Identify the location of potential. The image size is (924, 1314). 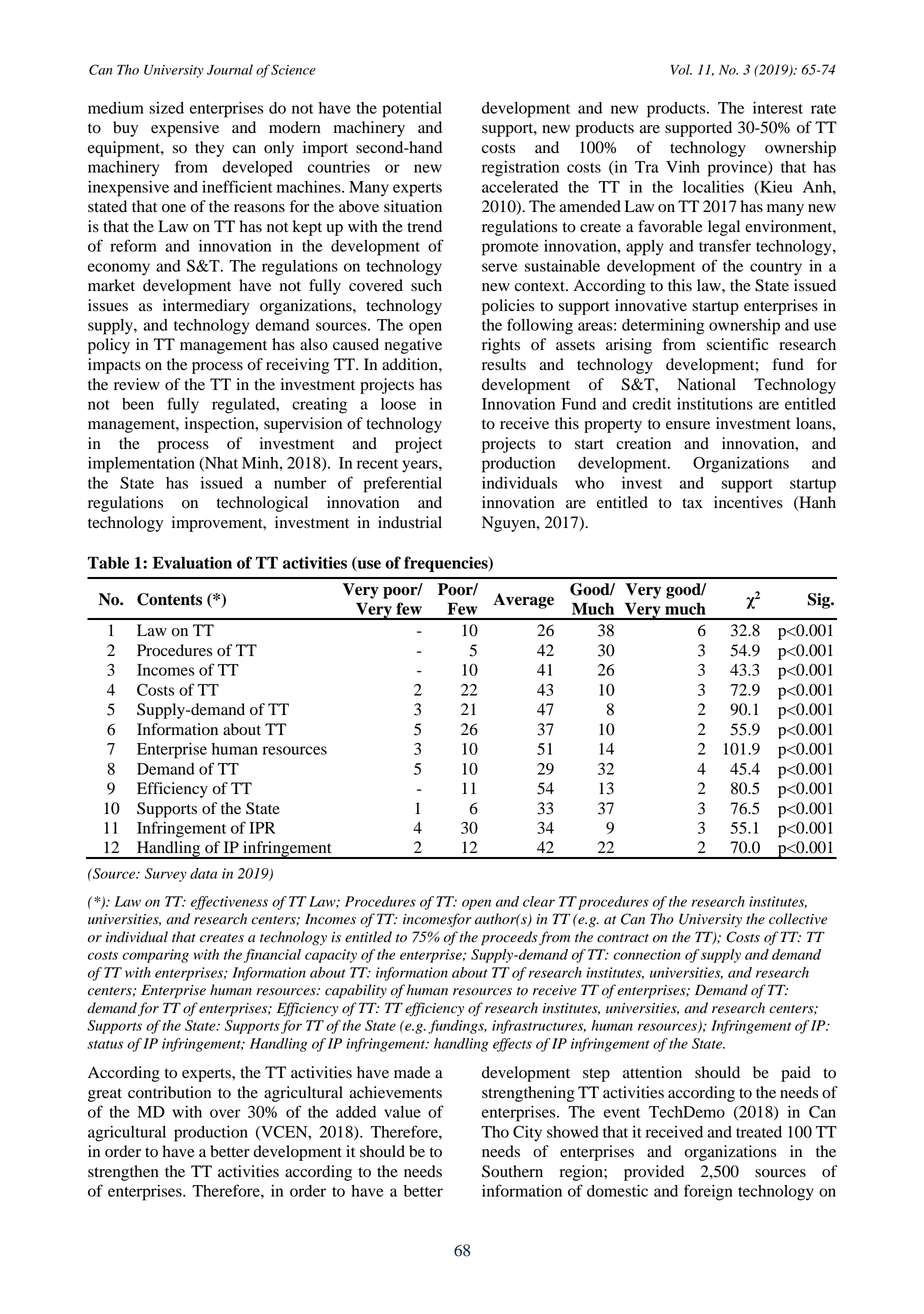
(412, 109).
